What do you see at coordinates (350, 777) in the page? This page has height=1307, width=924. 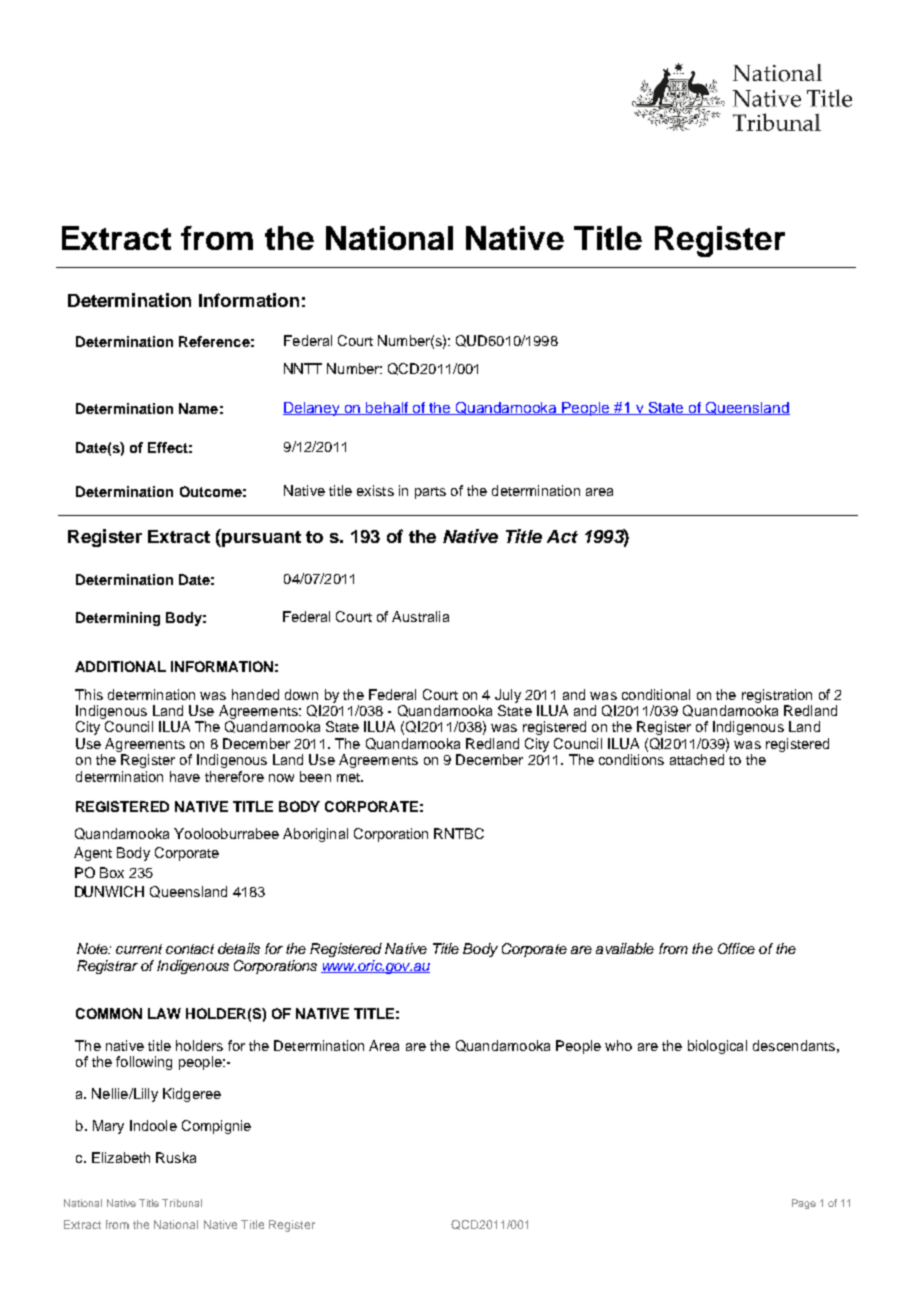 I see `met` at bounding box center [350, 777].
